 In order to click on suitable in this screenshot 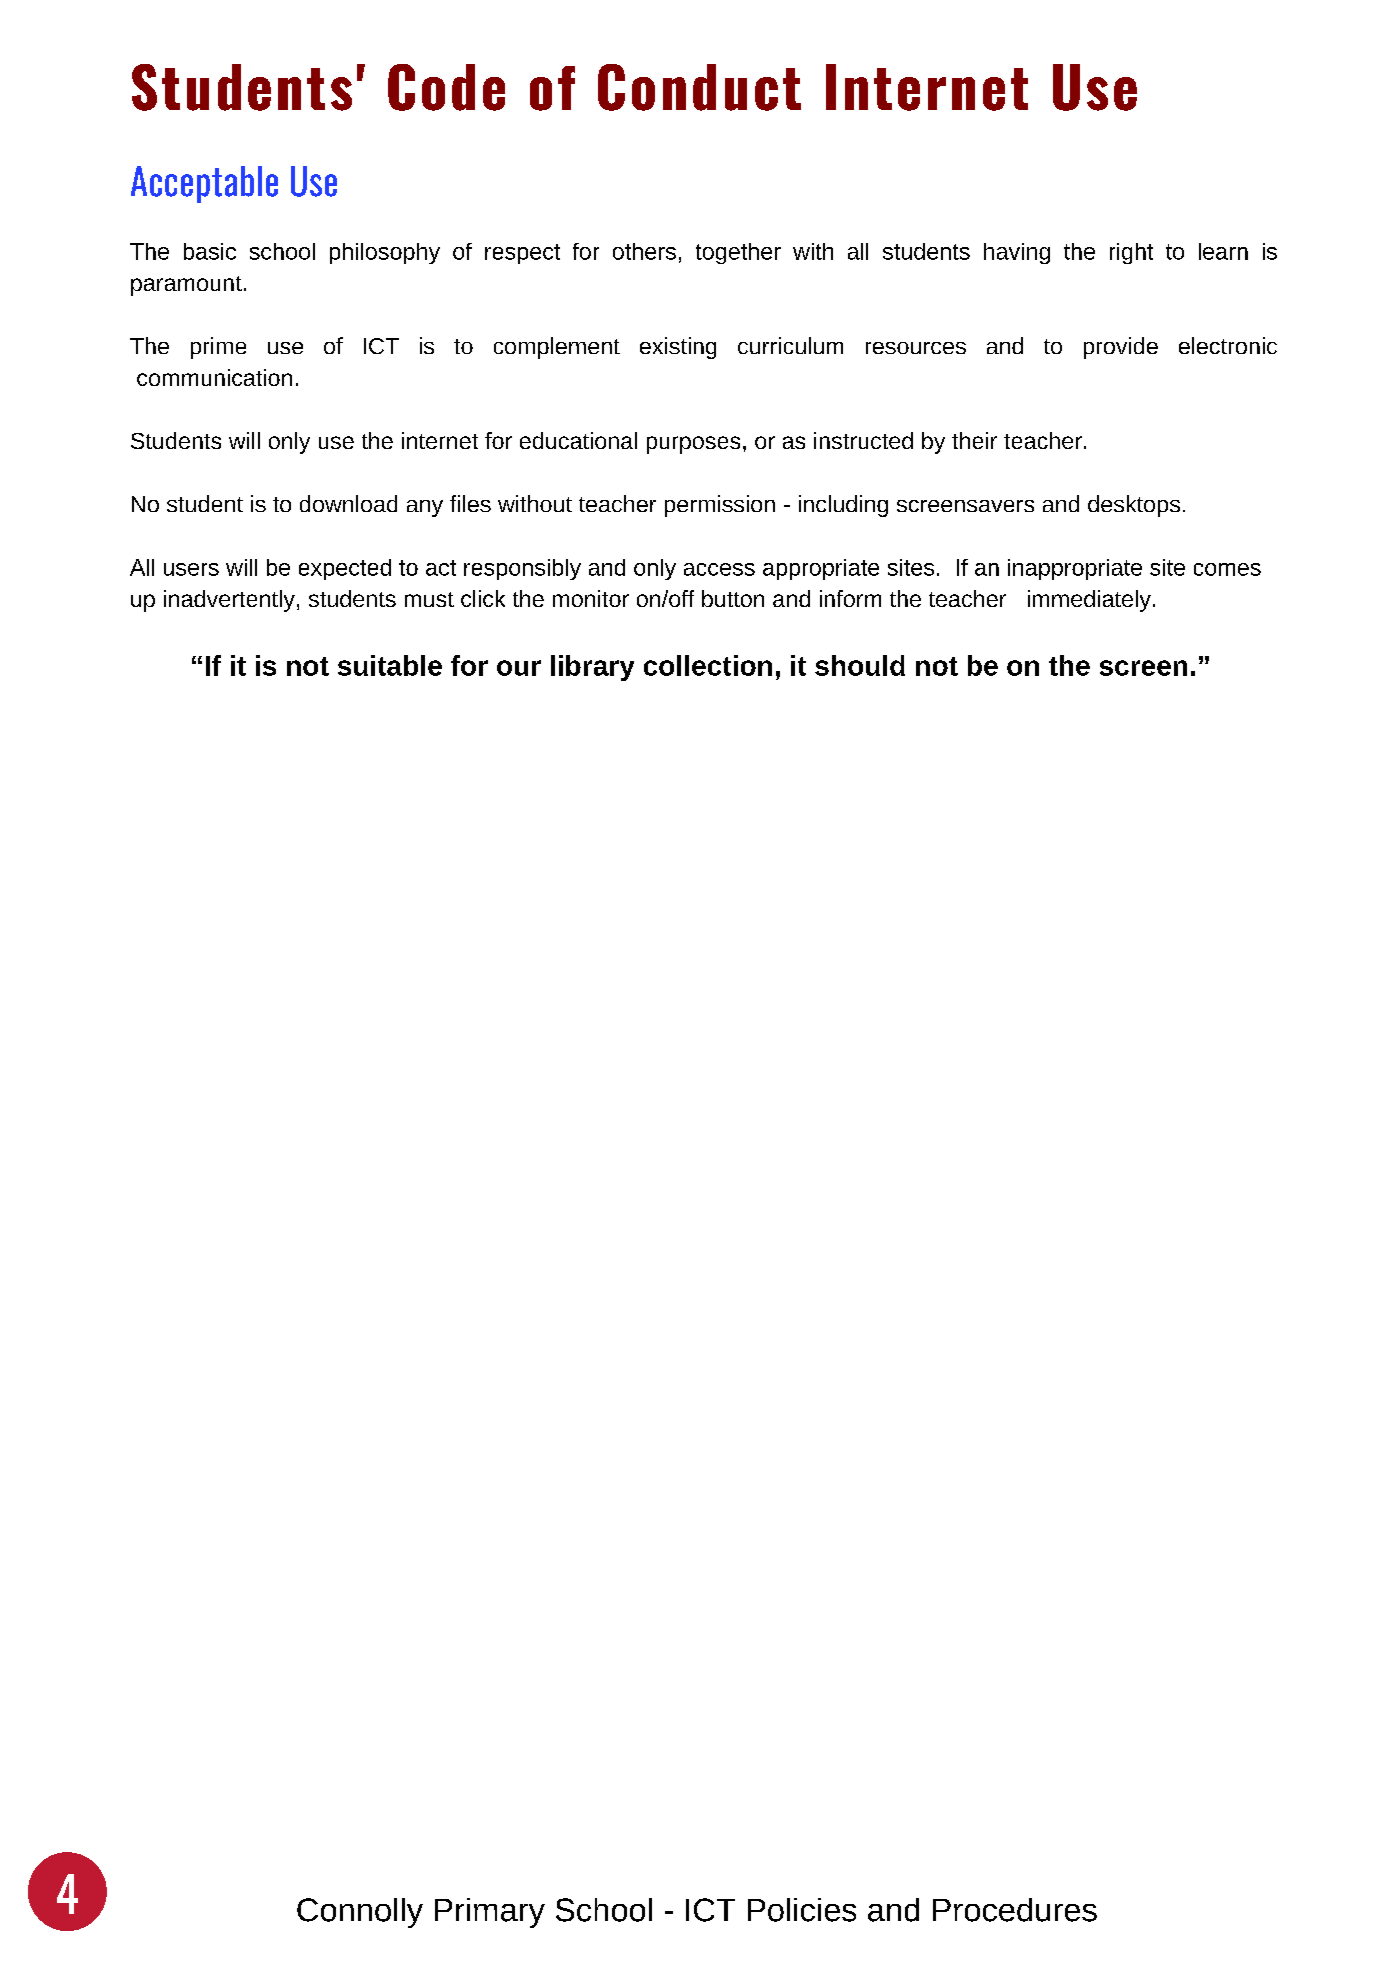, I will do `click(390, 665)`.
